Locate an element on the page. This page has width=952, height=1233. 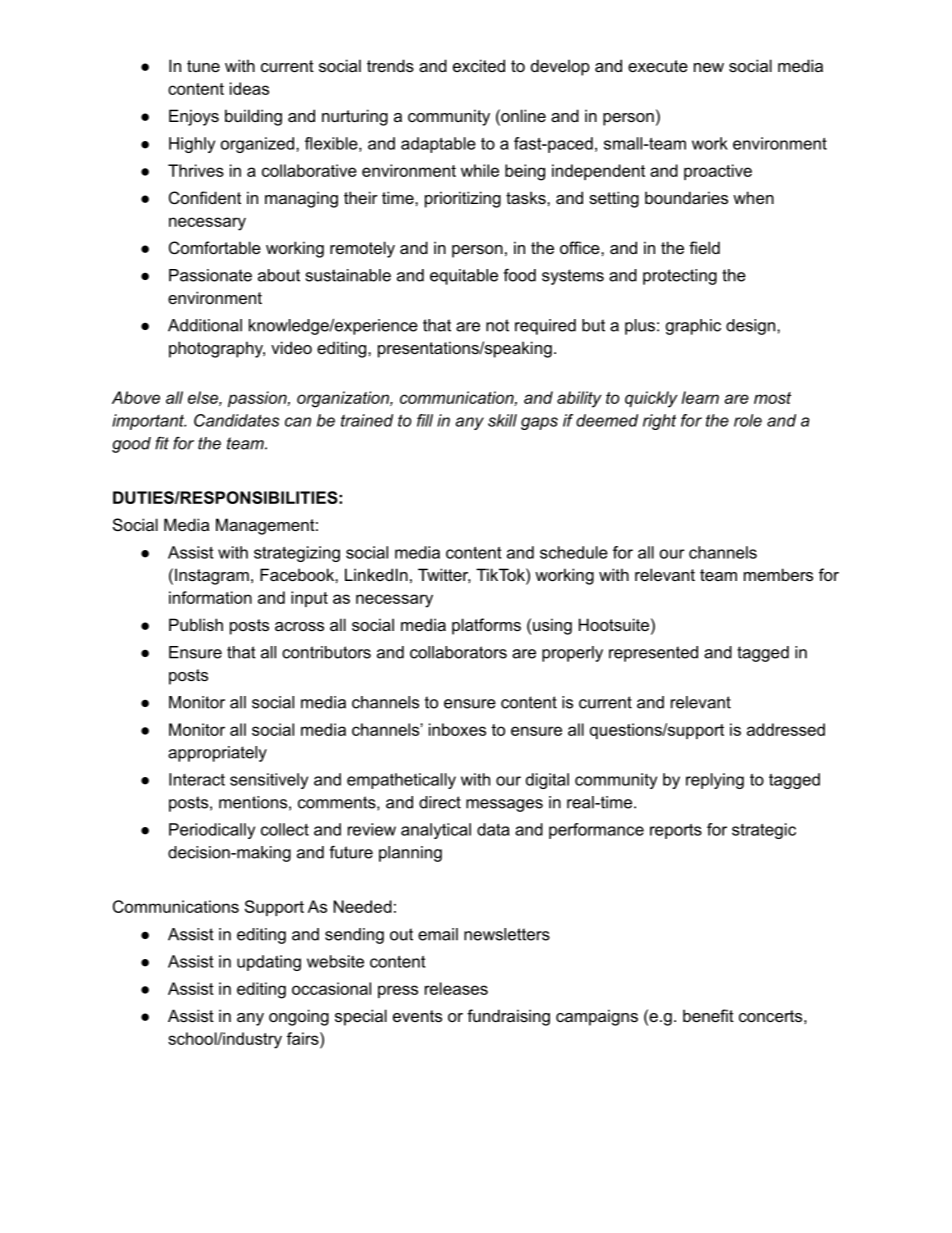
role is located at coordinates (748, 420).
